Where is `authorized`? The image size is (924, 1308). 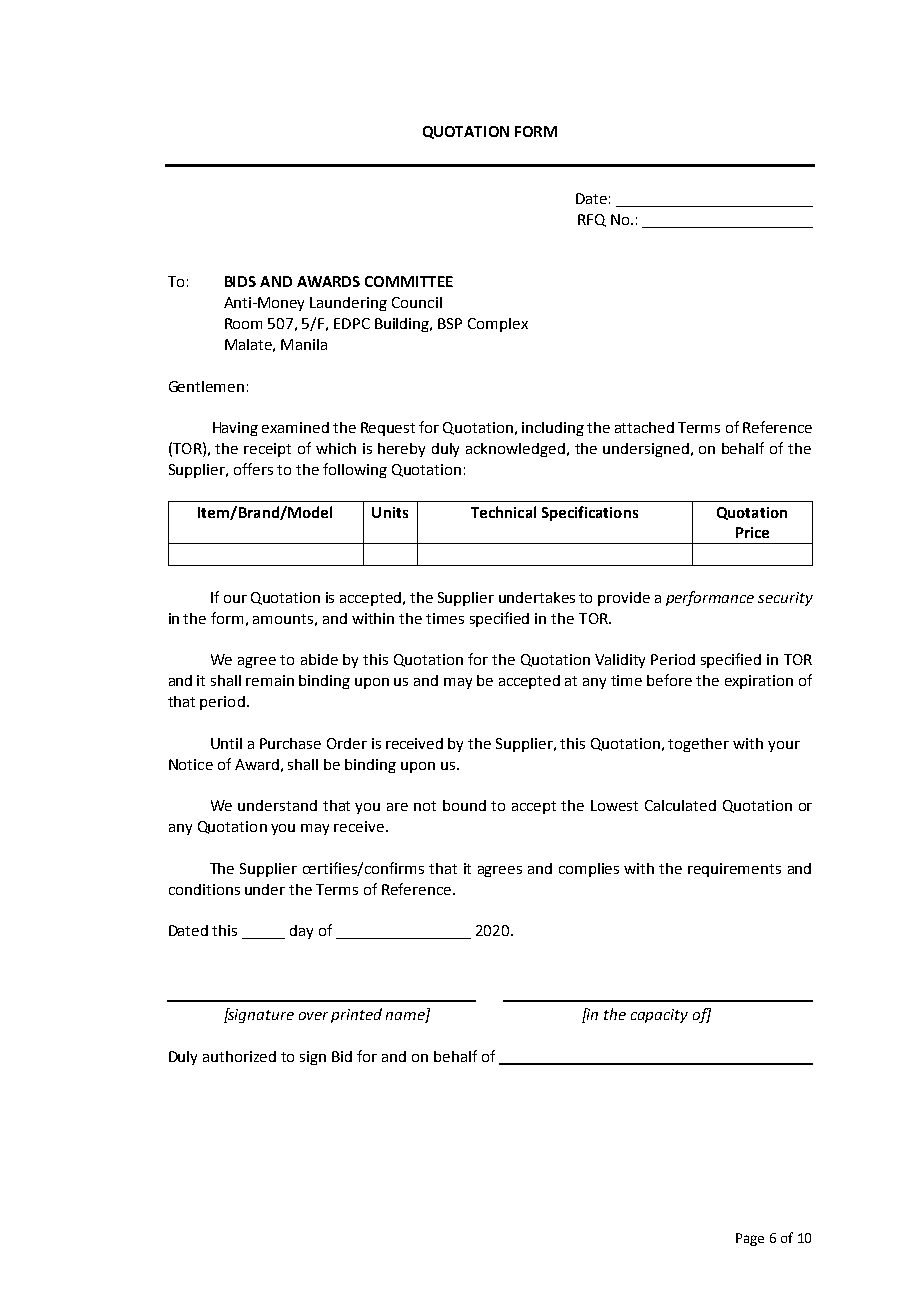 authorized is located at coordinates (239, 1056).
